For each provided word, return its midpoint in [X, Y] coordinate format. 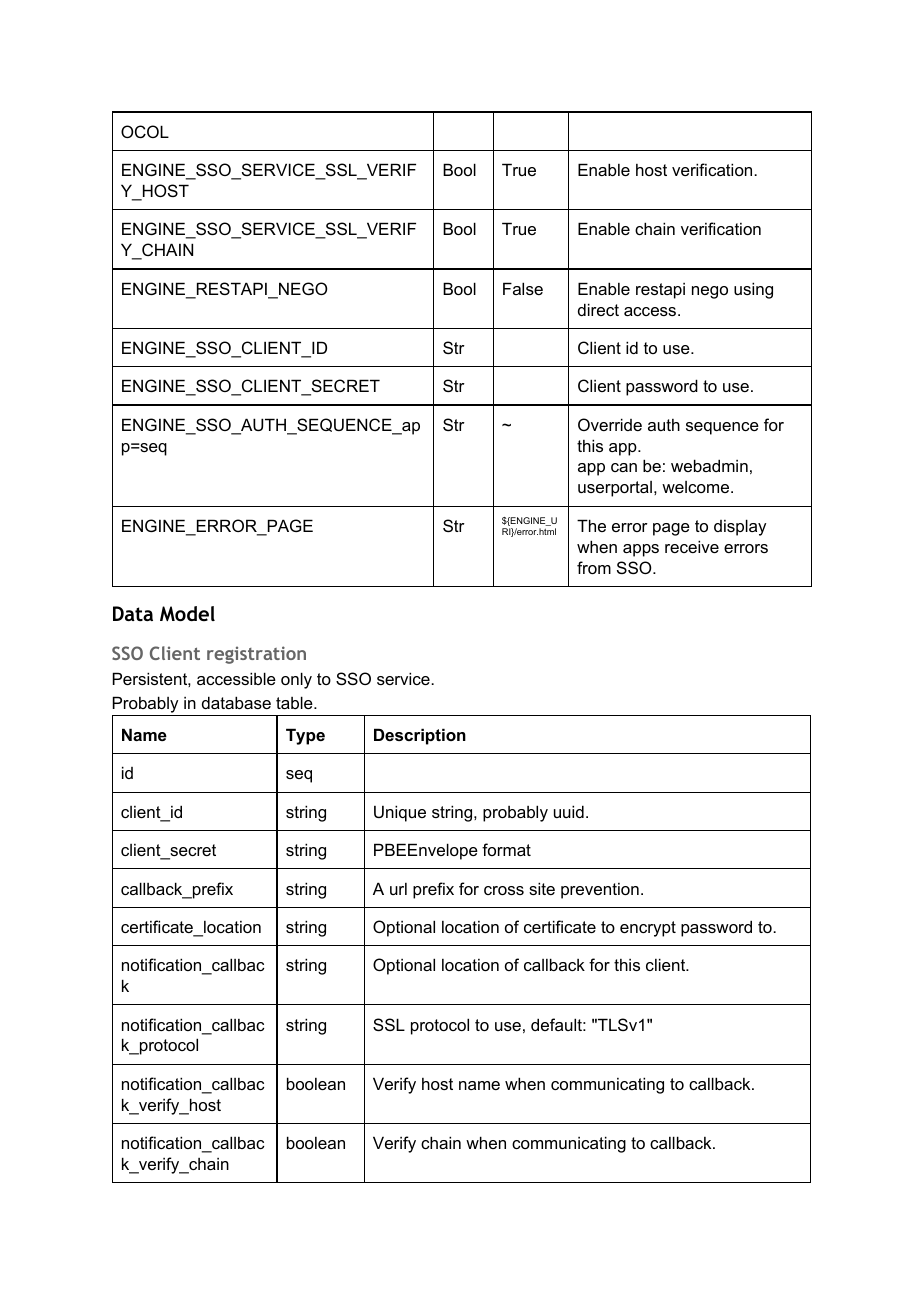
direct [598, 309]
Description [420, 736]
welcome [697, 487]
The [591, 525]
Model [187, 613]
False [523, 288]
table [295, 702]
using [753, 290]
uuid [569, 811]
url [398, 889]
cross [504, 890]
